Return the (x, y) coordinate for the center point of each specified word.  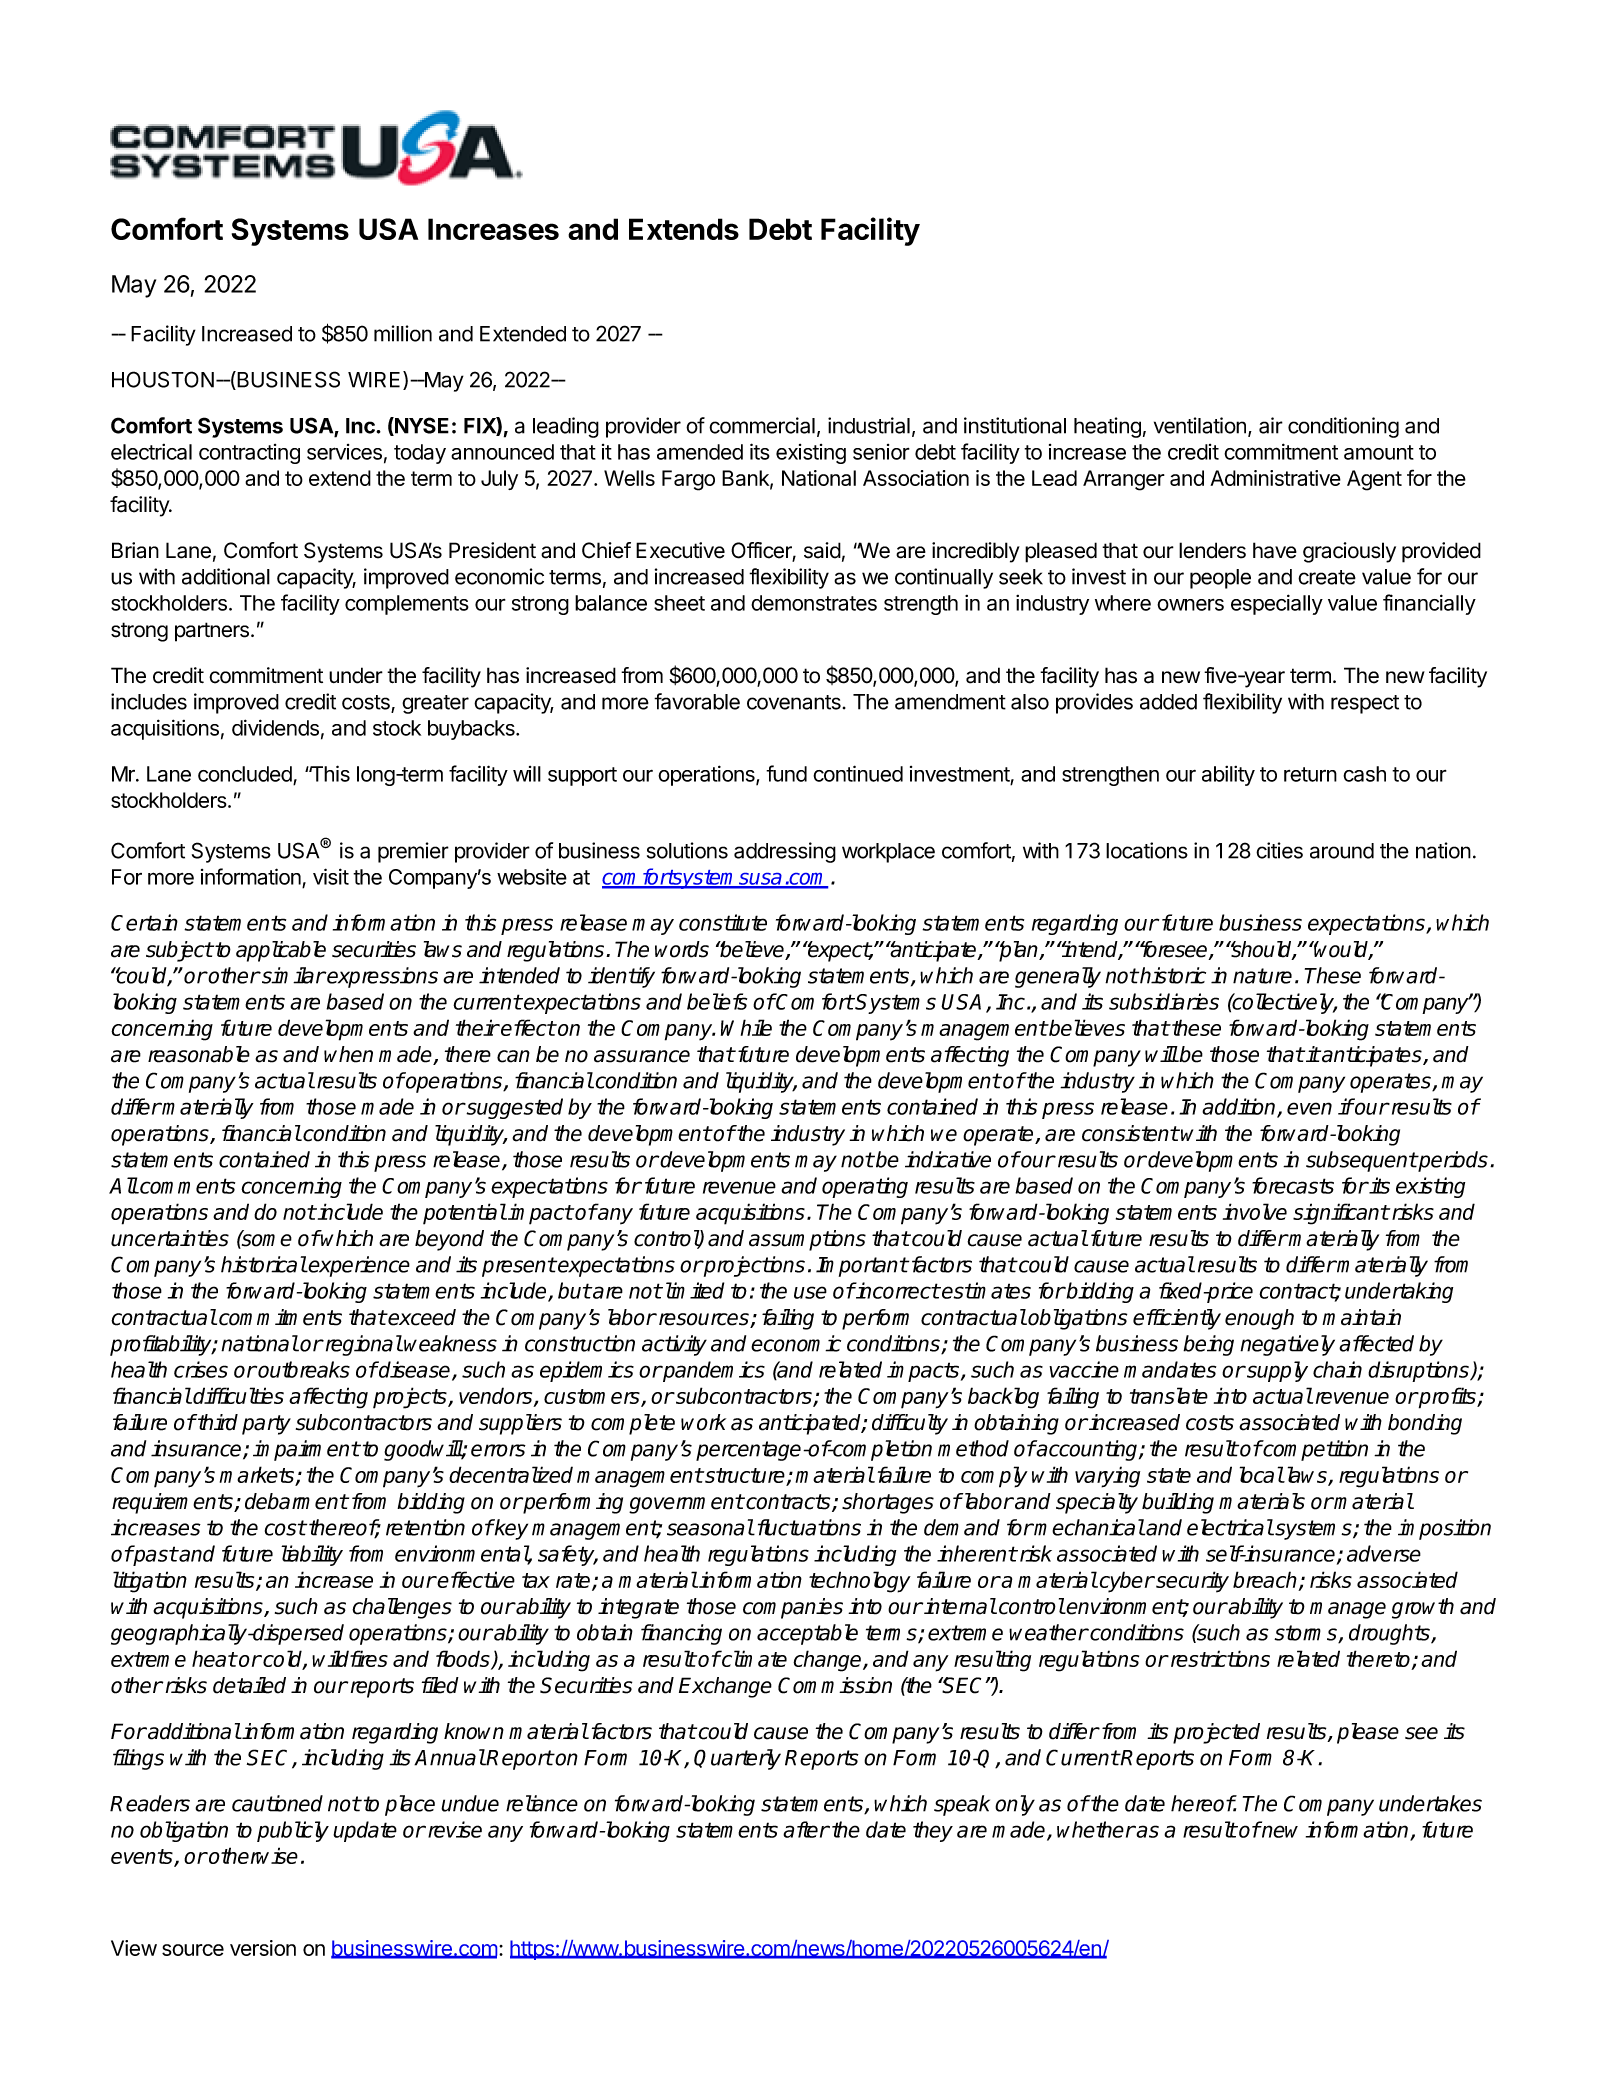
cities (1279, 850)
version (263, 1948)
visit (331, 876)
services (344, 452)
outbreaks (304, 1369)
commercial (762, 425)
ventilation (1200, 425)
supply (1276, 1371)
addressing (785, 852)
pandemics (713, 1371)
